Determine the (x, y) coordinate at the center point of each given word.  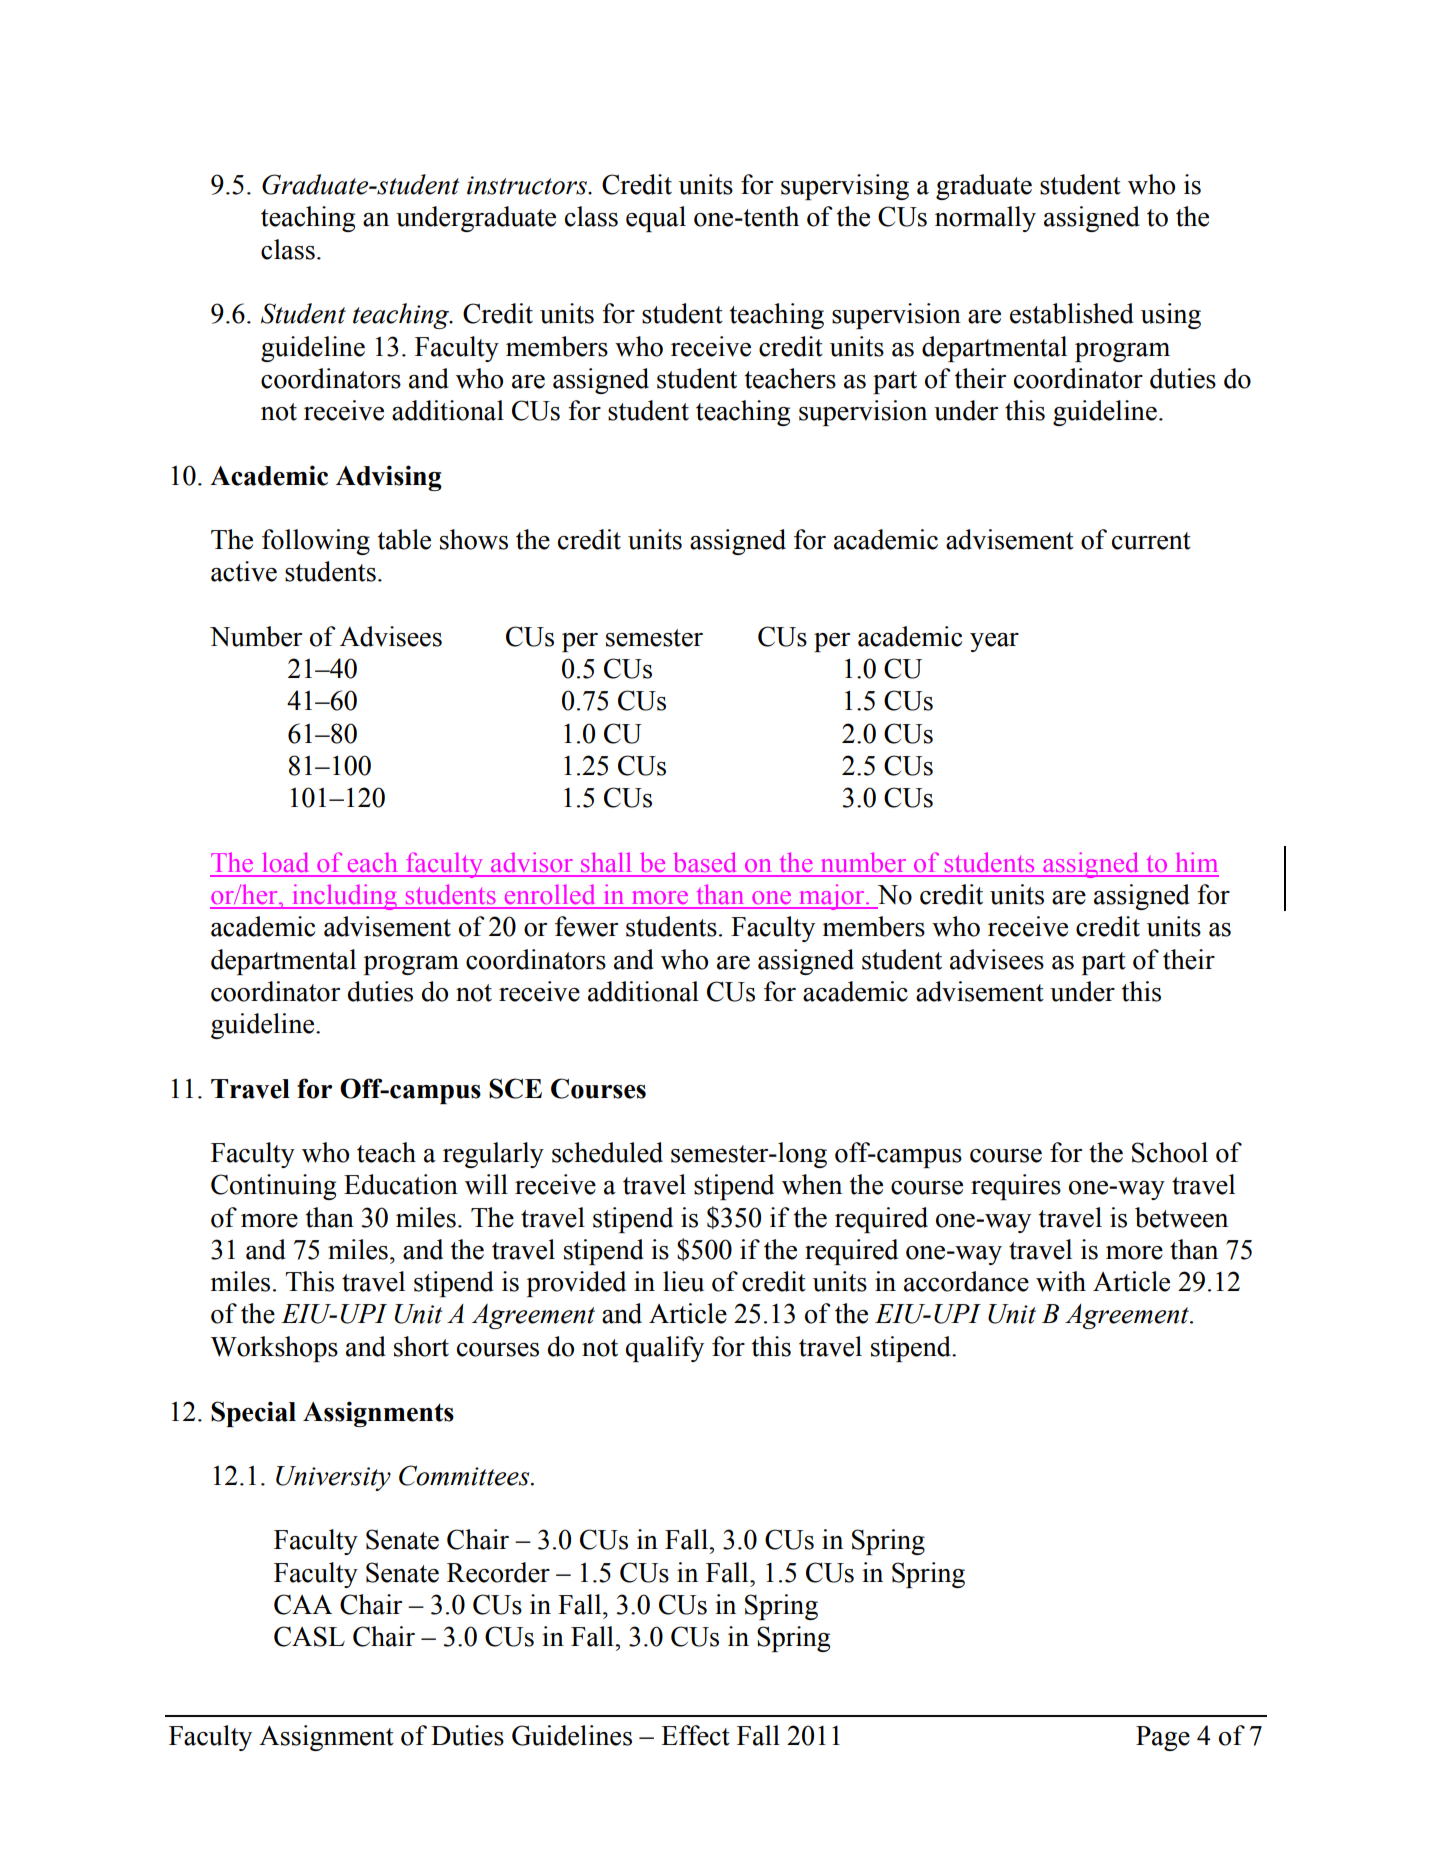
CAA (303, 1604)
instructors (528, 185)
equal (656, 219)
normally (985, 219)
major (832, 897)
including (345, 897)
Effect (695, 1735)
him (1197, 862)
